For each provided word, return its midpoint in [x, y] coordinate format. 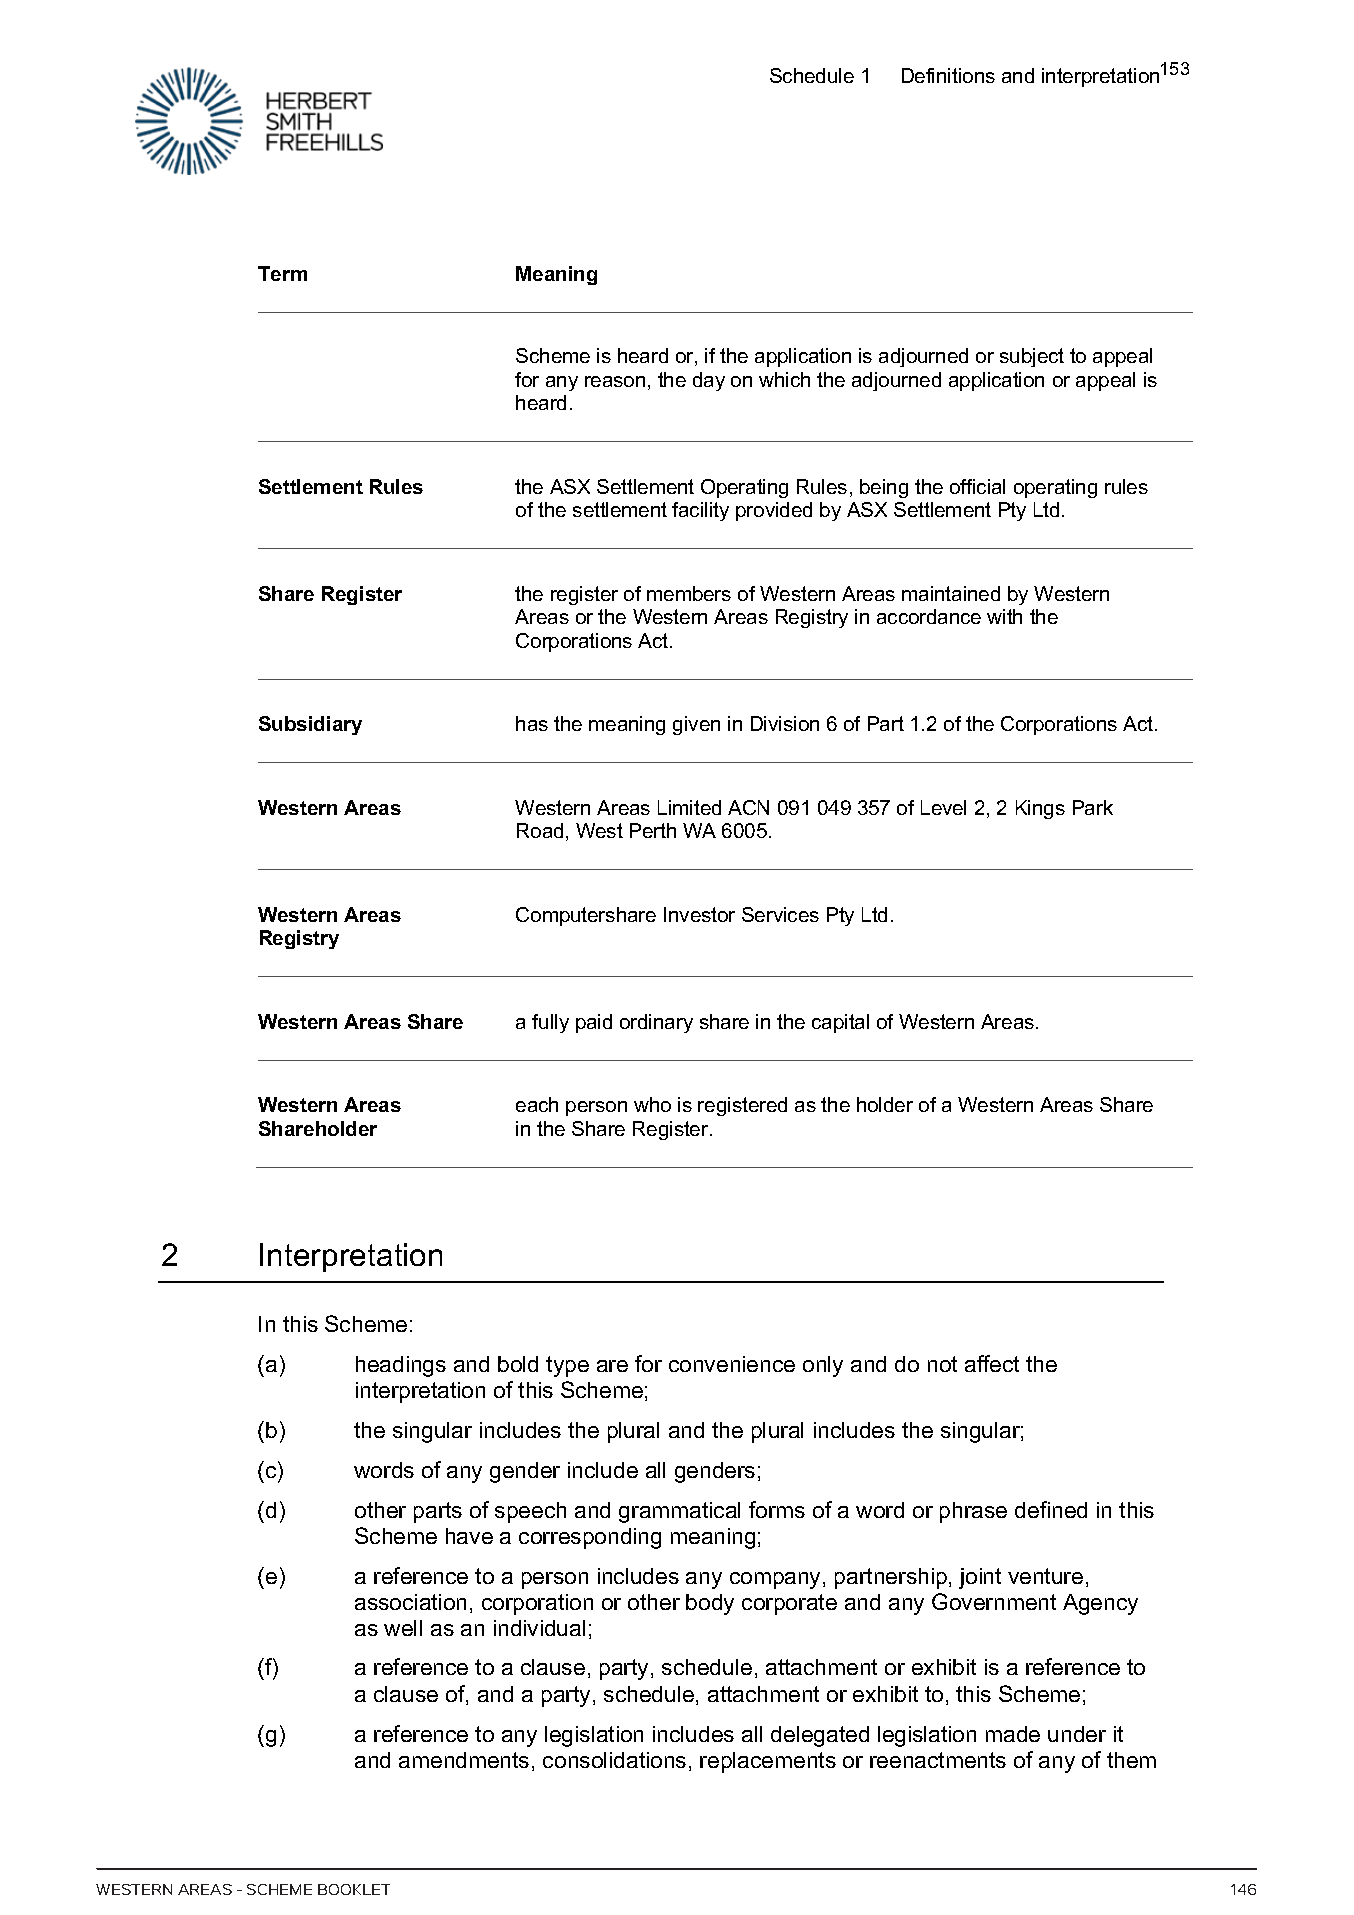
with [1004, 616]
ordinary [656, 1023]
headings [401, 1366]
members [689, 593]
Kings [1040, 809]
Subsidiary [310, 725]
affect [992, 1363]
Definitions [948, 75]
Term [282, 273]
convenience [732, 1364]
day [709, 381]
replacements [768, 1762]
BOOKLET [354, 1889]
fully [550, 1023]
